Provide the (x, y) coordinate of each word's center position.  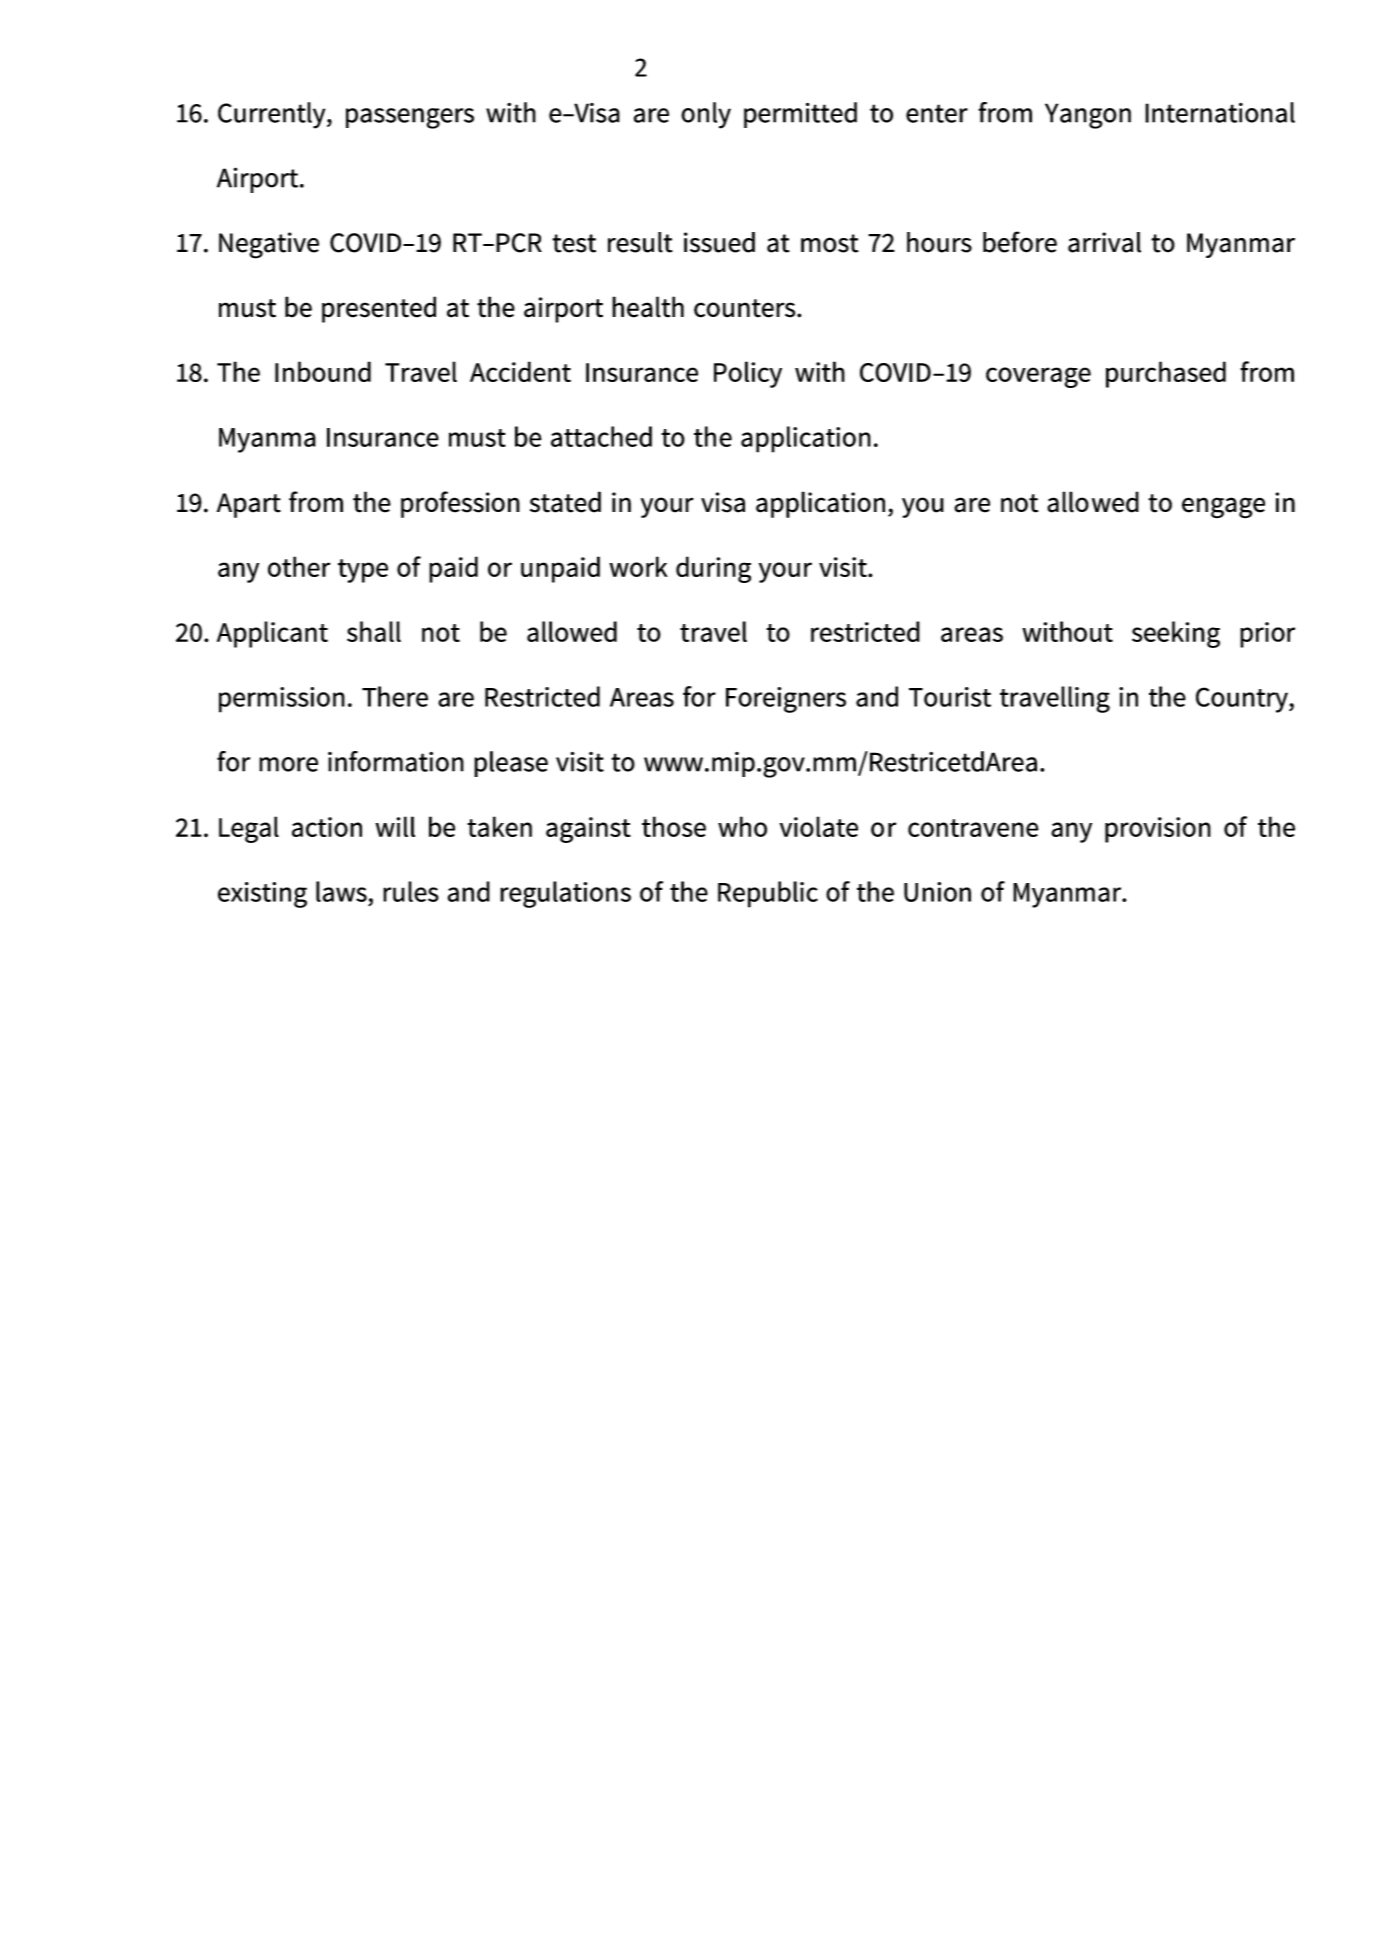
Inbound (323, 371)
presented (379, 309)
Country (1243, 700)
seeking (1176, 634)
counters (746, 308)
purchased (1166, 374)
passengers (410, 118)
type (363, 571)
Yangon (1088, 116)
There (395, 696)
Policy (748, 374)
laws (341, 891)
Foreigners (786, 700)
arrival (1104, 242)
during (713, 569)
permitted (800, 115)
